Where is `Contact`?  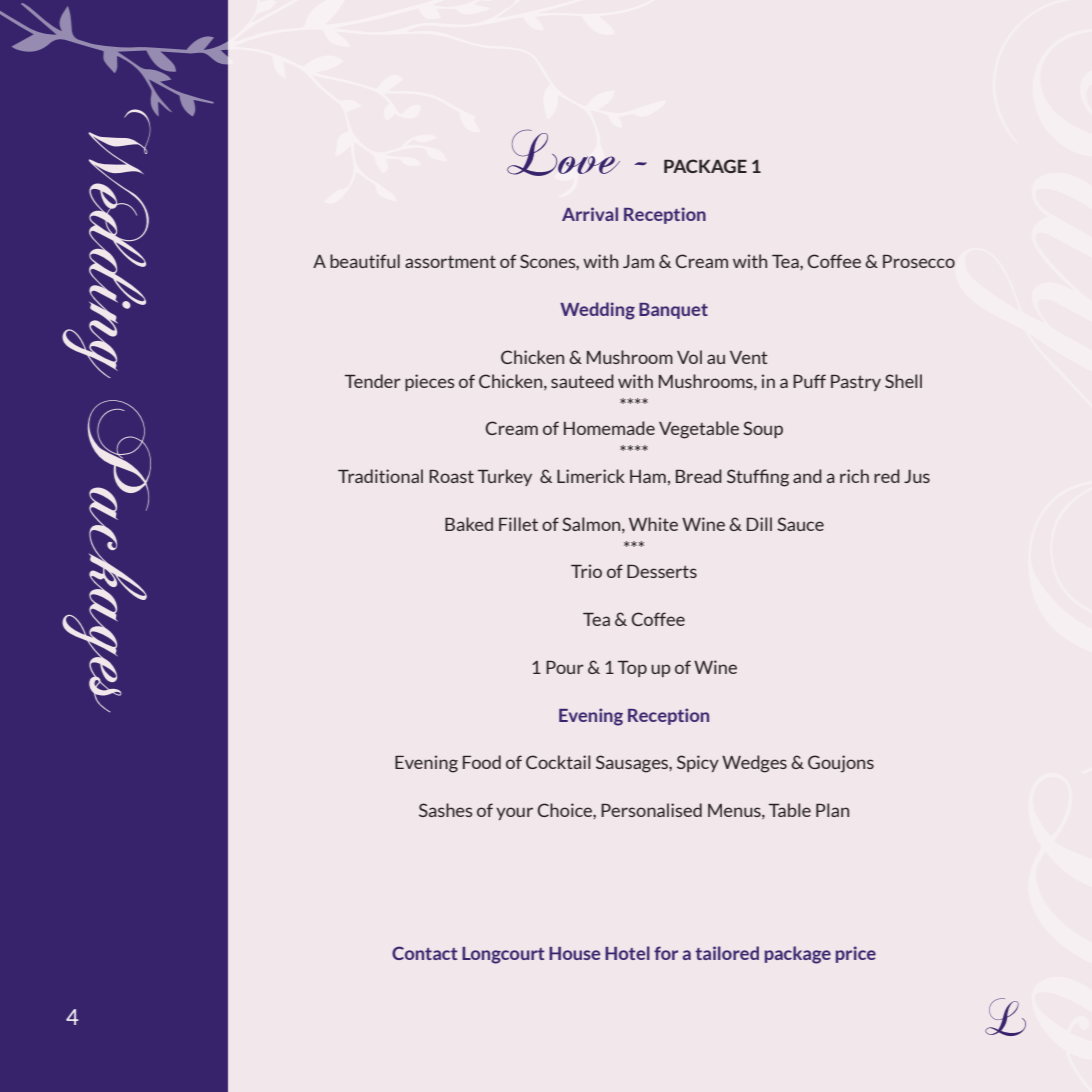
Contact is located at coordinates (424, 953).
